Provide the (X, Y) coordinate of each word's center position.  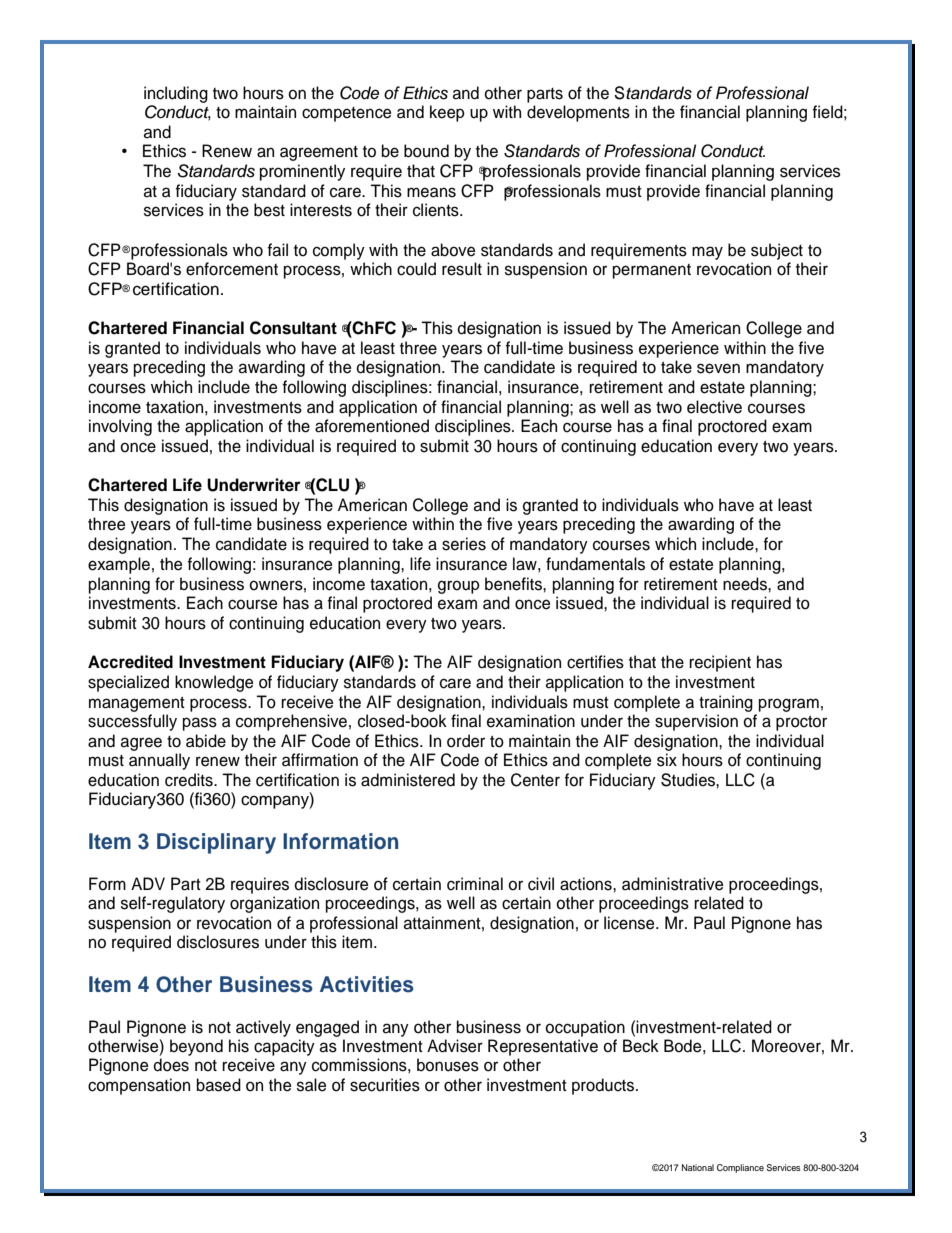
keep (447, 113)
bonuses (448, 1065)
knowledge (214, 683)
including (176, 94)
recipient (720, 663)
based (219, 1085)
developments (578, 113)
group (459, 587)
